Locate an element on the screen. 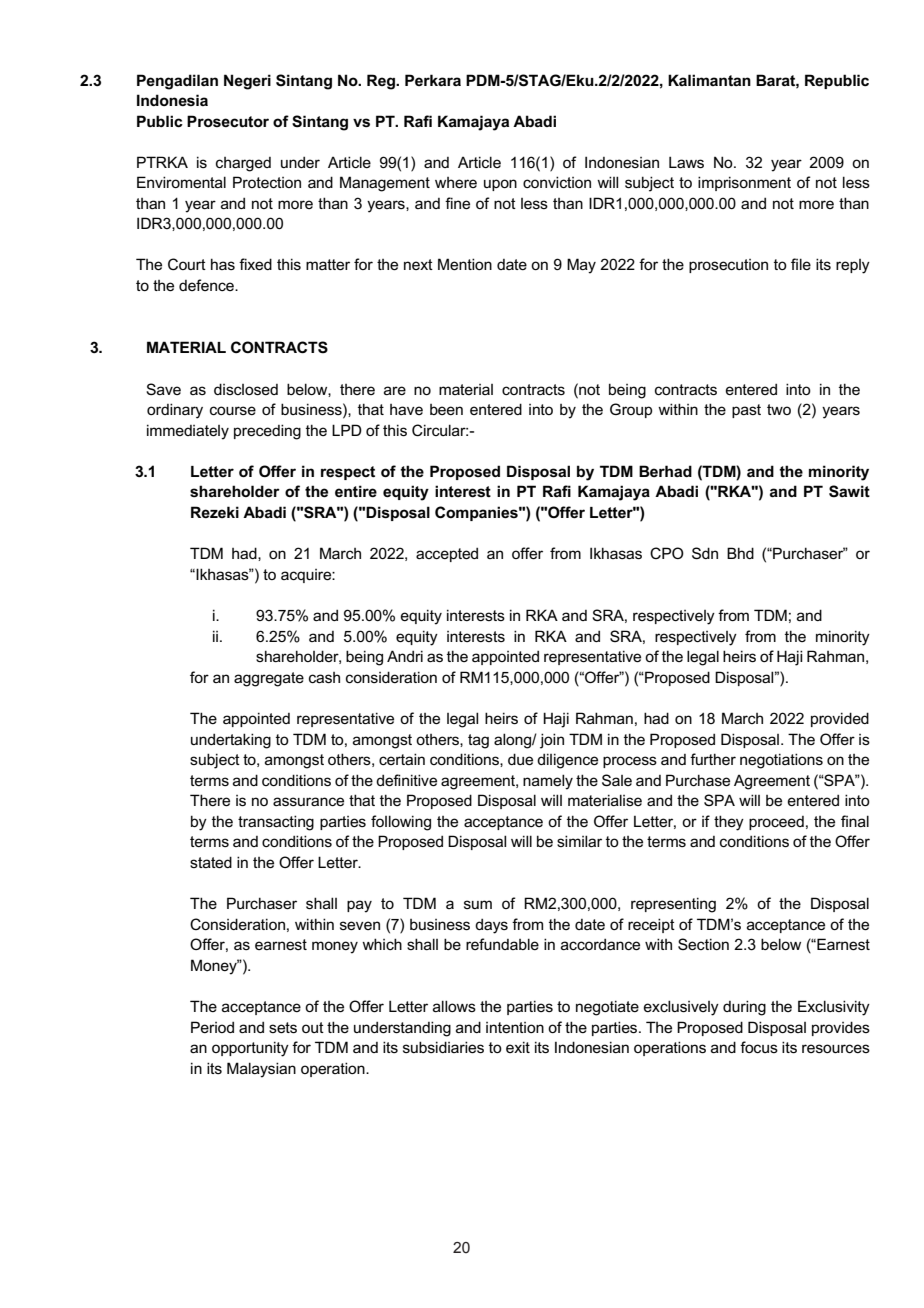 This screenshot has height=1308, width=924. upon is located at coordinates (500, 185).
